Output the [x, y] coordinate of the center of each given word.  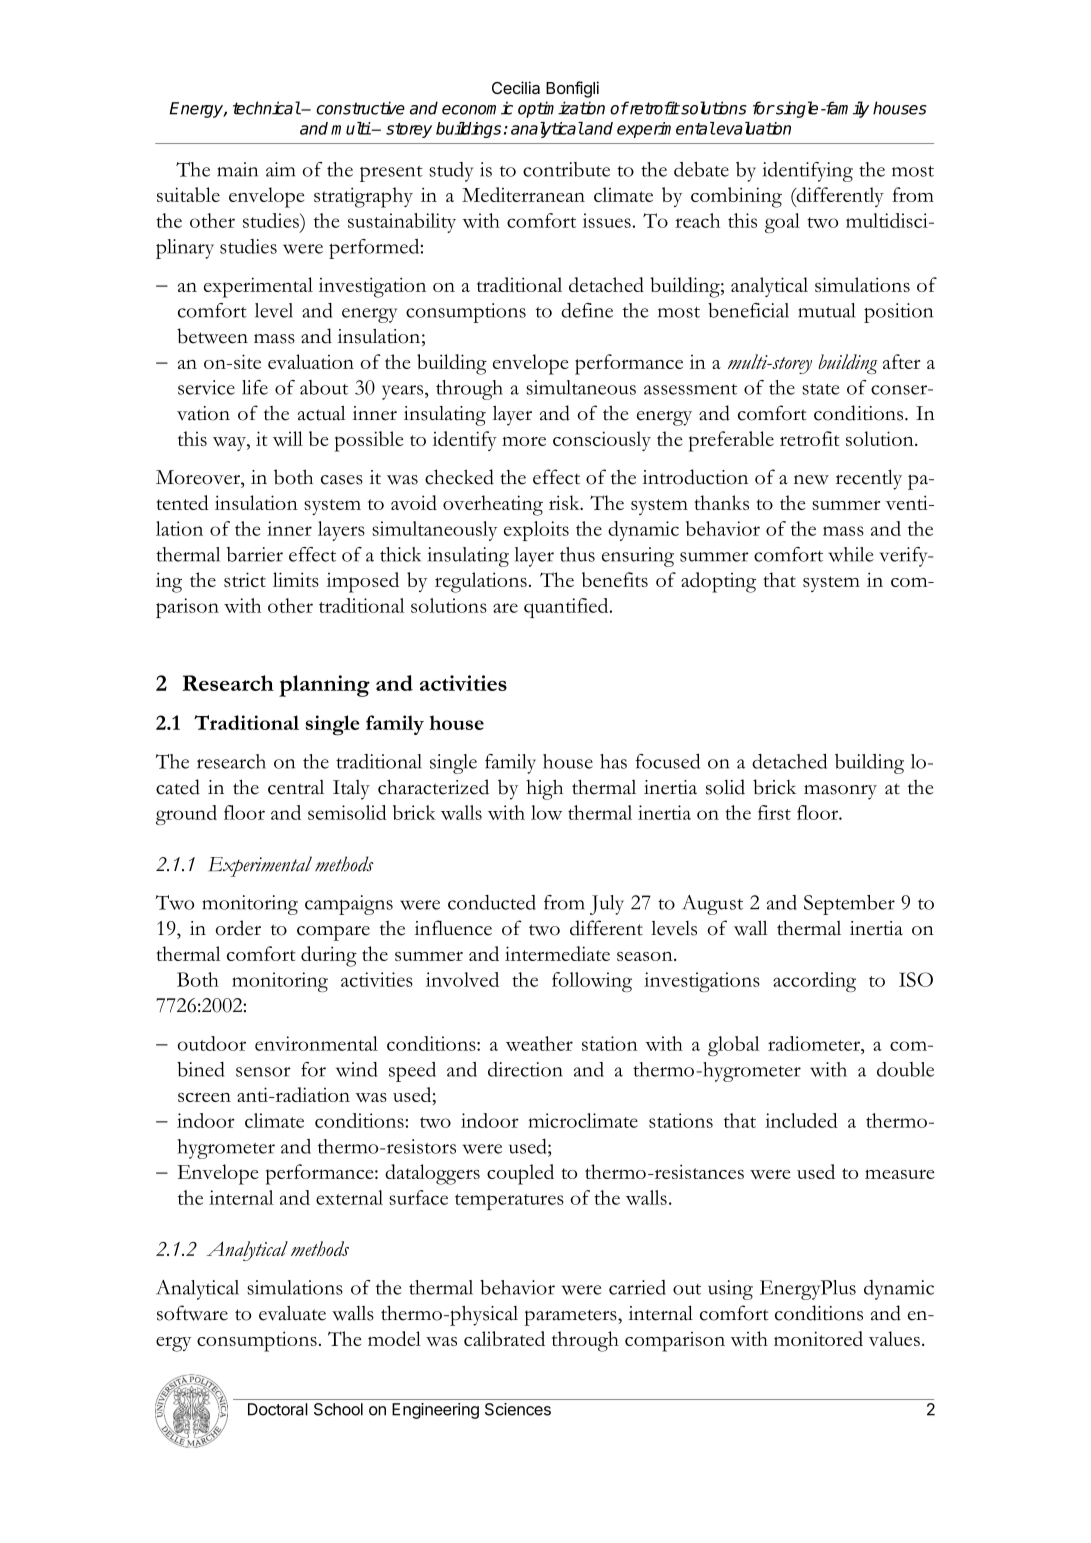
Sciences [518, 1409]
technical [267, 108]
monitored [818, 1338]
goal [782, 223]
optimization [561, 109]
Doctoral [278, 1409]
